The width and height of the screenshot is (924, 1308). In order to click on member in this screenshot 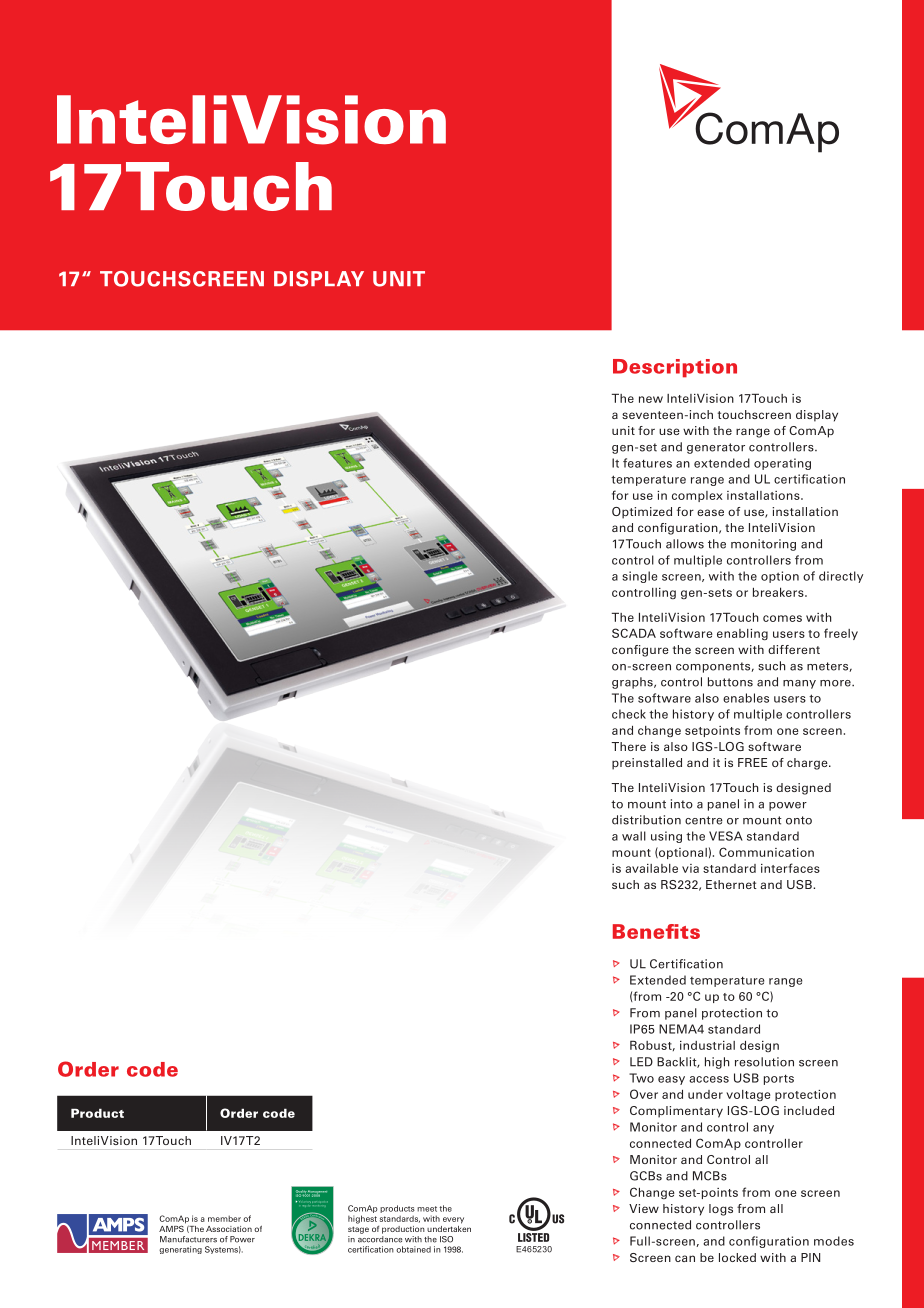, I will do `click(224, 1218)`.
